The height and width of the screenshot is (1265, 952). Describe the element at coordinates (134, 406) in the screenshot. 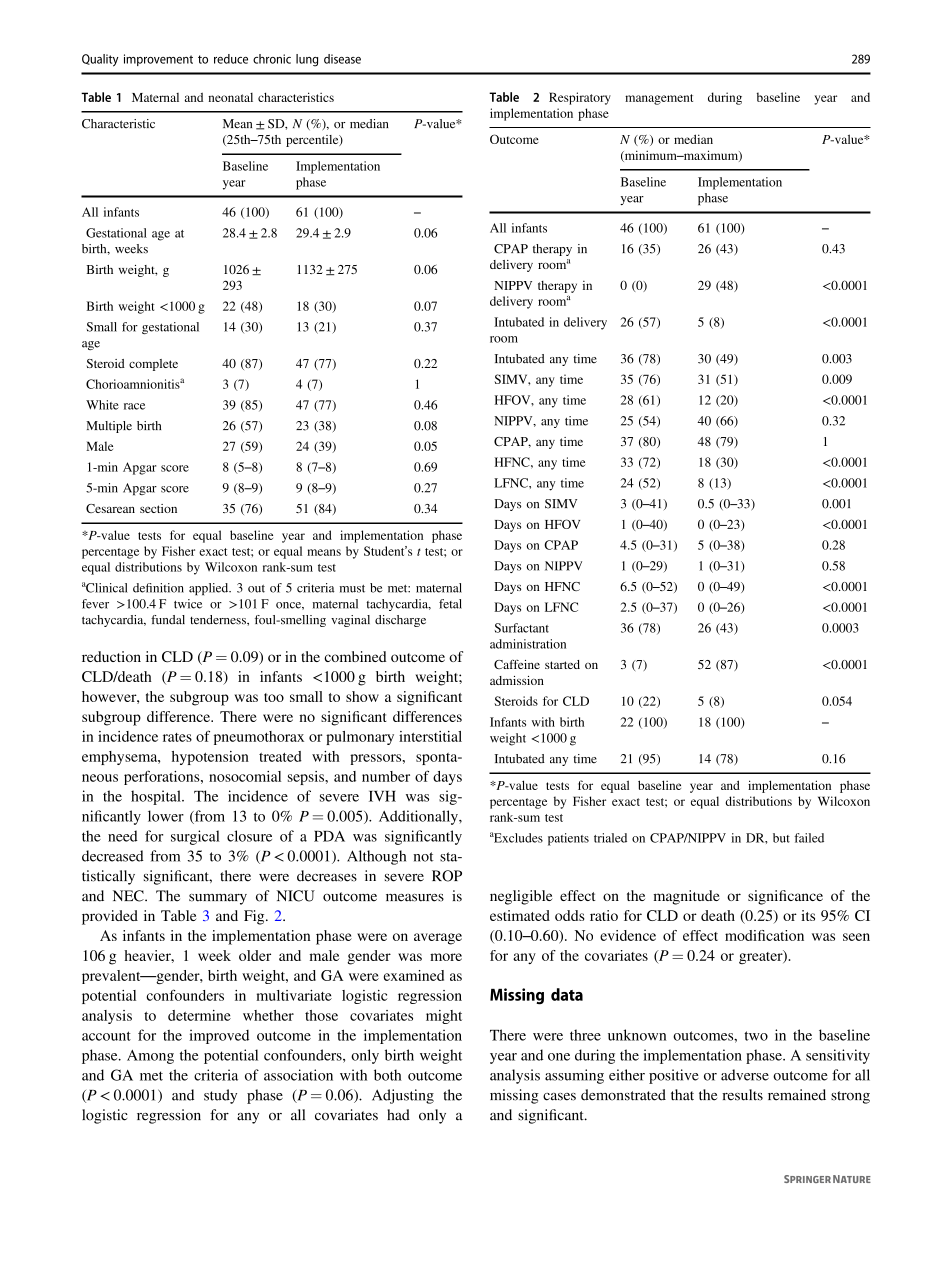

I see `race` at that location.
